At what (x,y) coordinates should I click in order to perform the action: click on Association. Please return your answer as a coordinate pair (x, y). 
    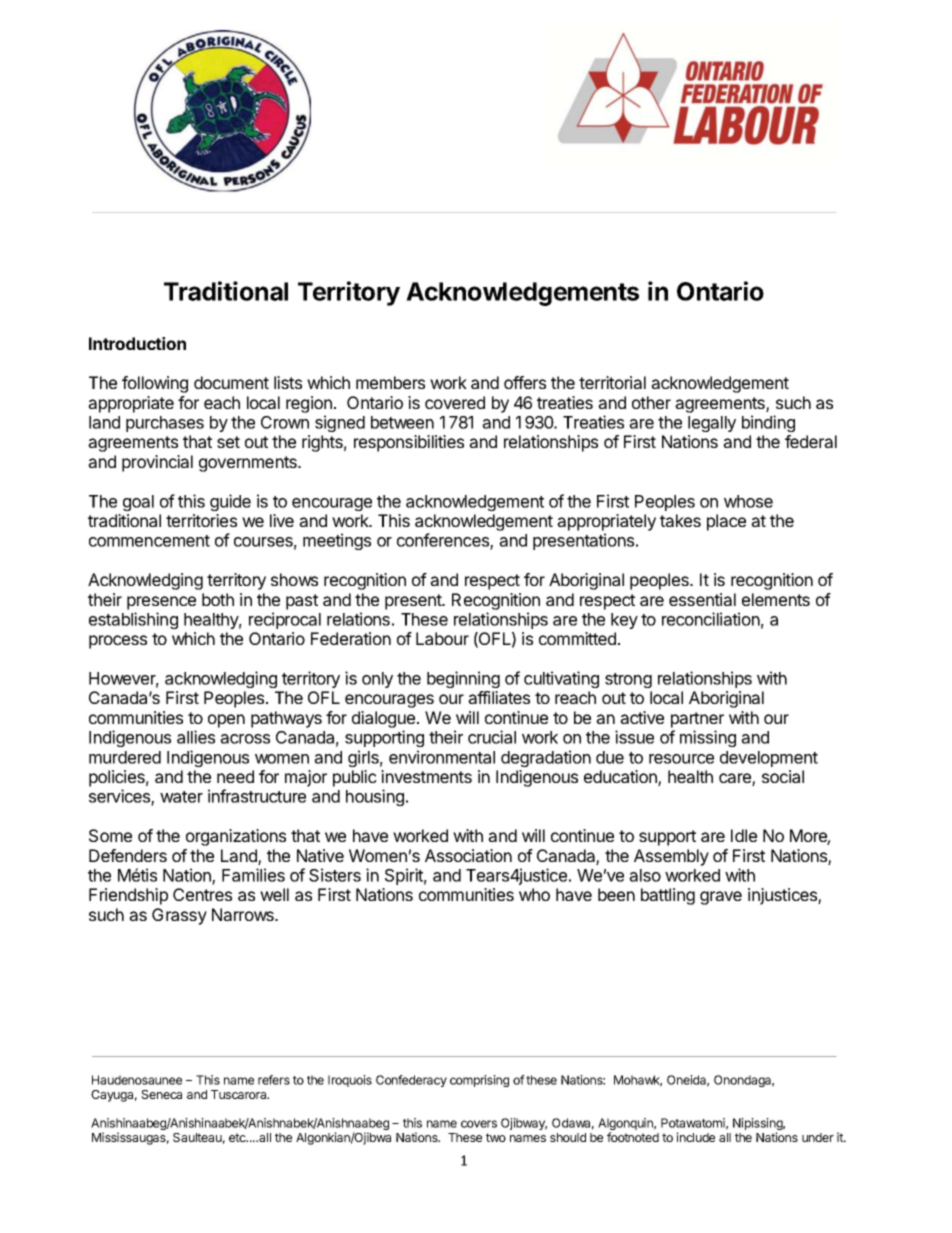
    Looking at the image, I should click on (468, 855).
